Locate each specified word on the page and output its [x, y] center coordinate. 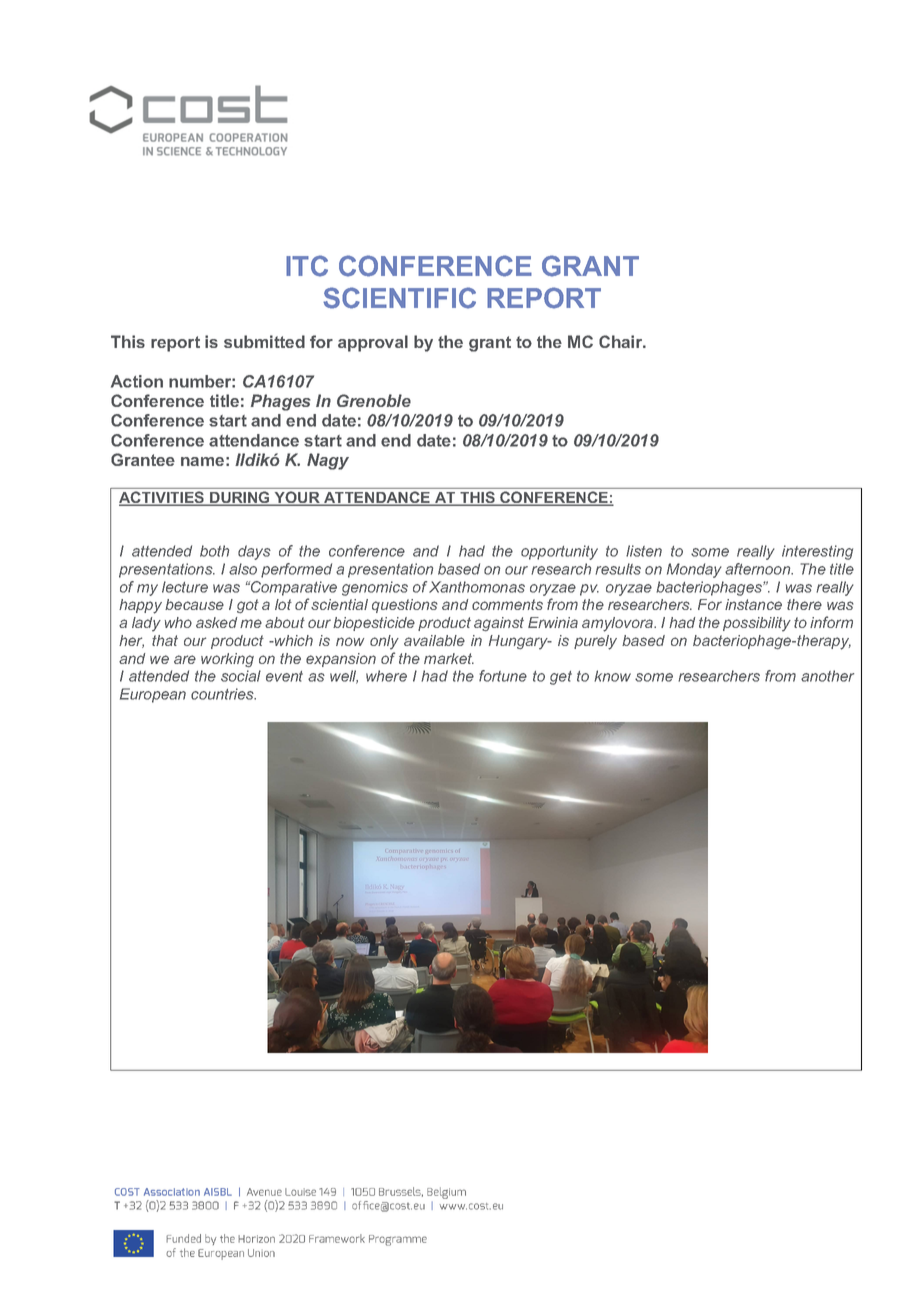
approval [373, 343]
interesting [817, 552]
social [241, 676]
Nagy [328, 461]
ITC [307, 266]
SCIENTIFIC [399, 298]
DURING [240, 498]
